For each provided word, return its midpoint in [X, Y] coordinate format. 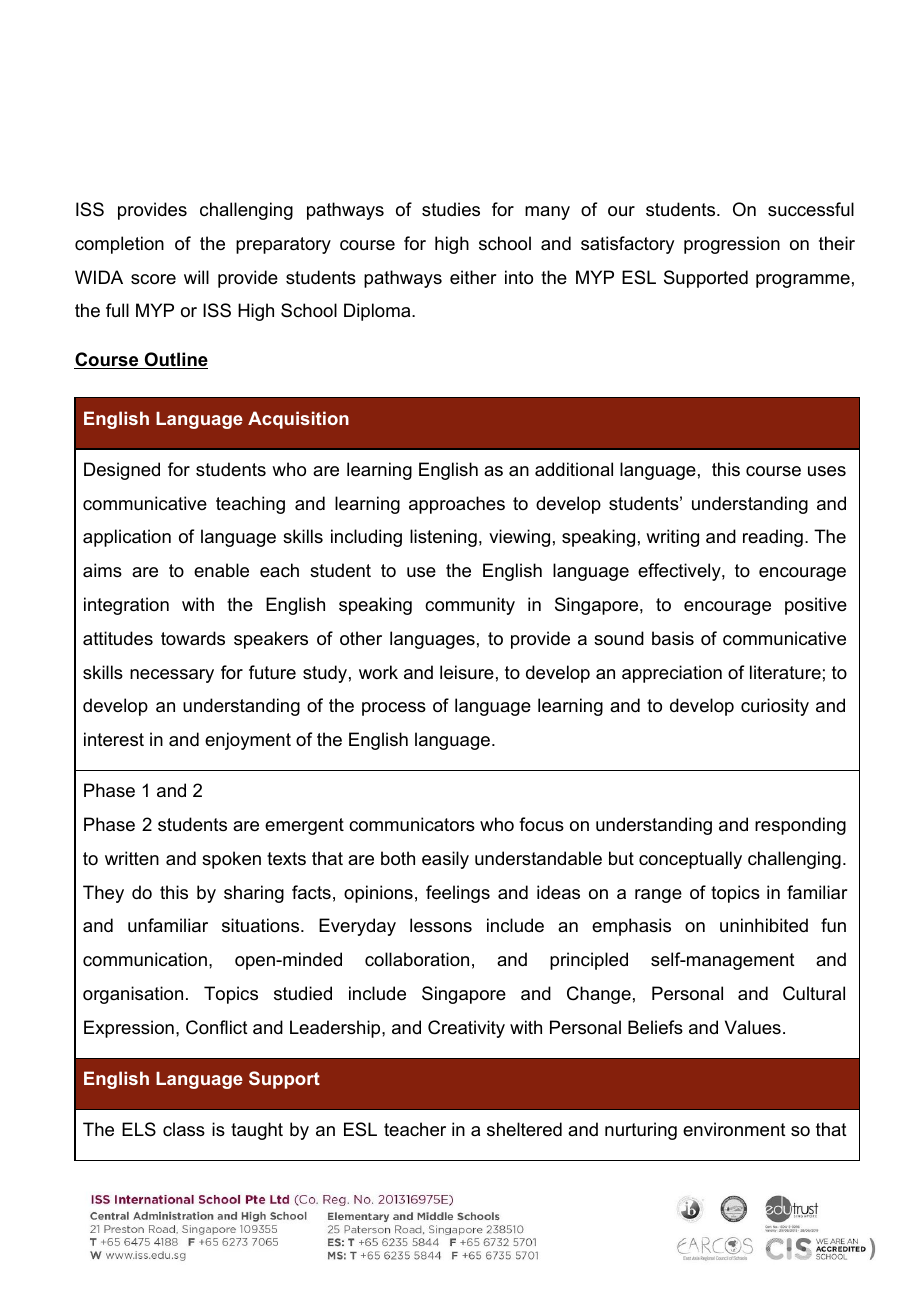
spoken [231, 860]
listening [443, 538]
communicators [412, 824]
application [127, 538]
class [184, 1129]
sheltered [524, 1129]
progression [732, 245]
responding [800, 826]
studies [451, 209]
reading [773, 538]
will [196, 277]
